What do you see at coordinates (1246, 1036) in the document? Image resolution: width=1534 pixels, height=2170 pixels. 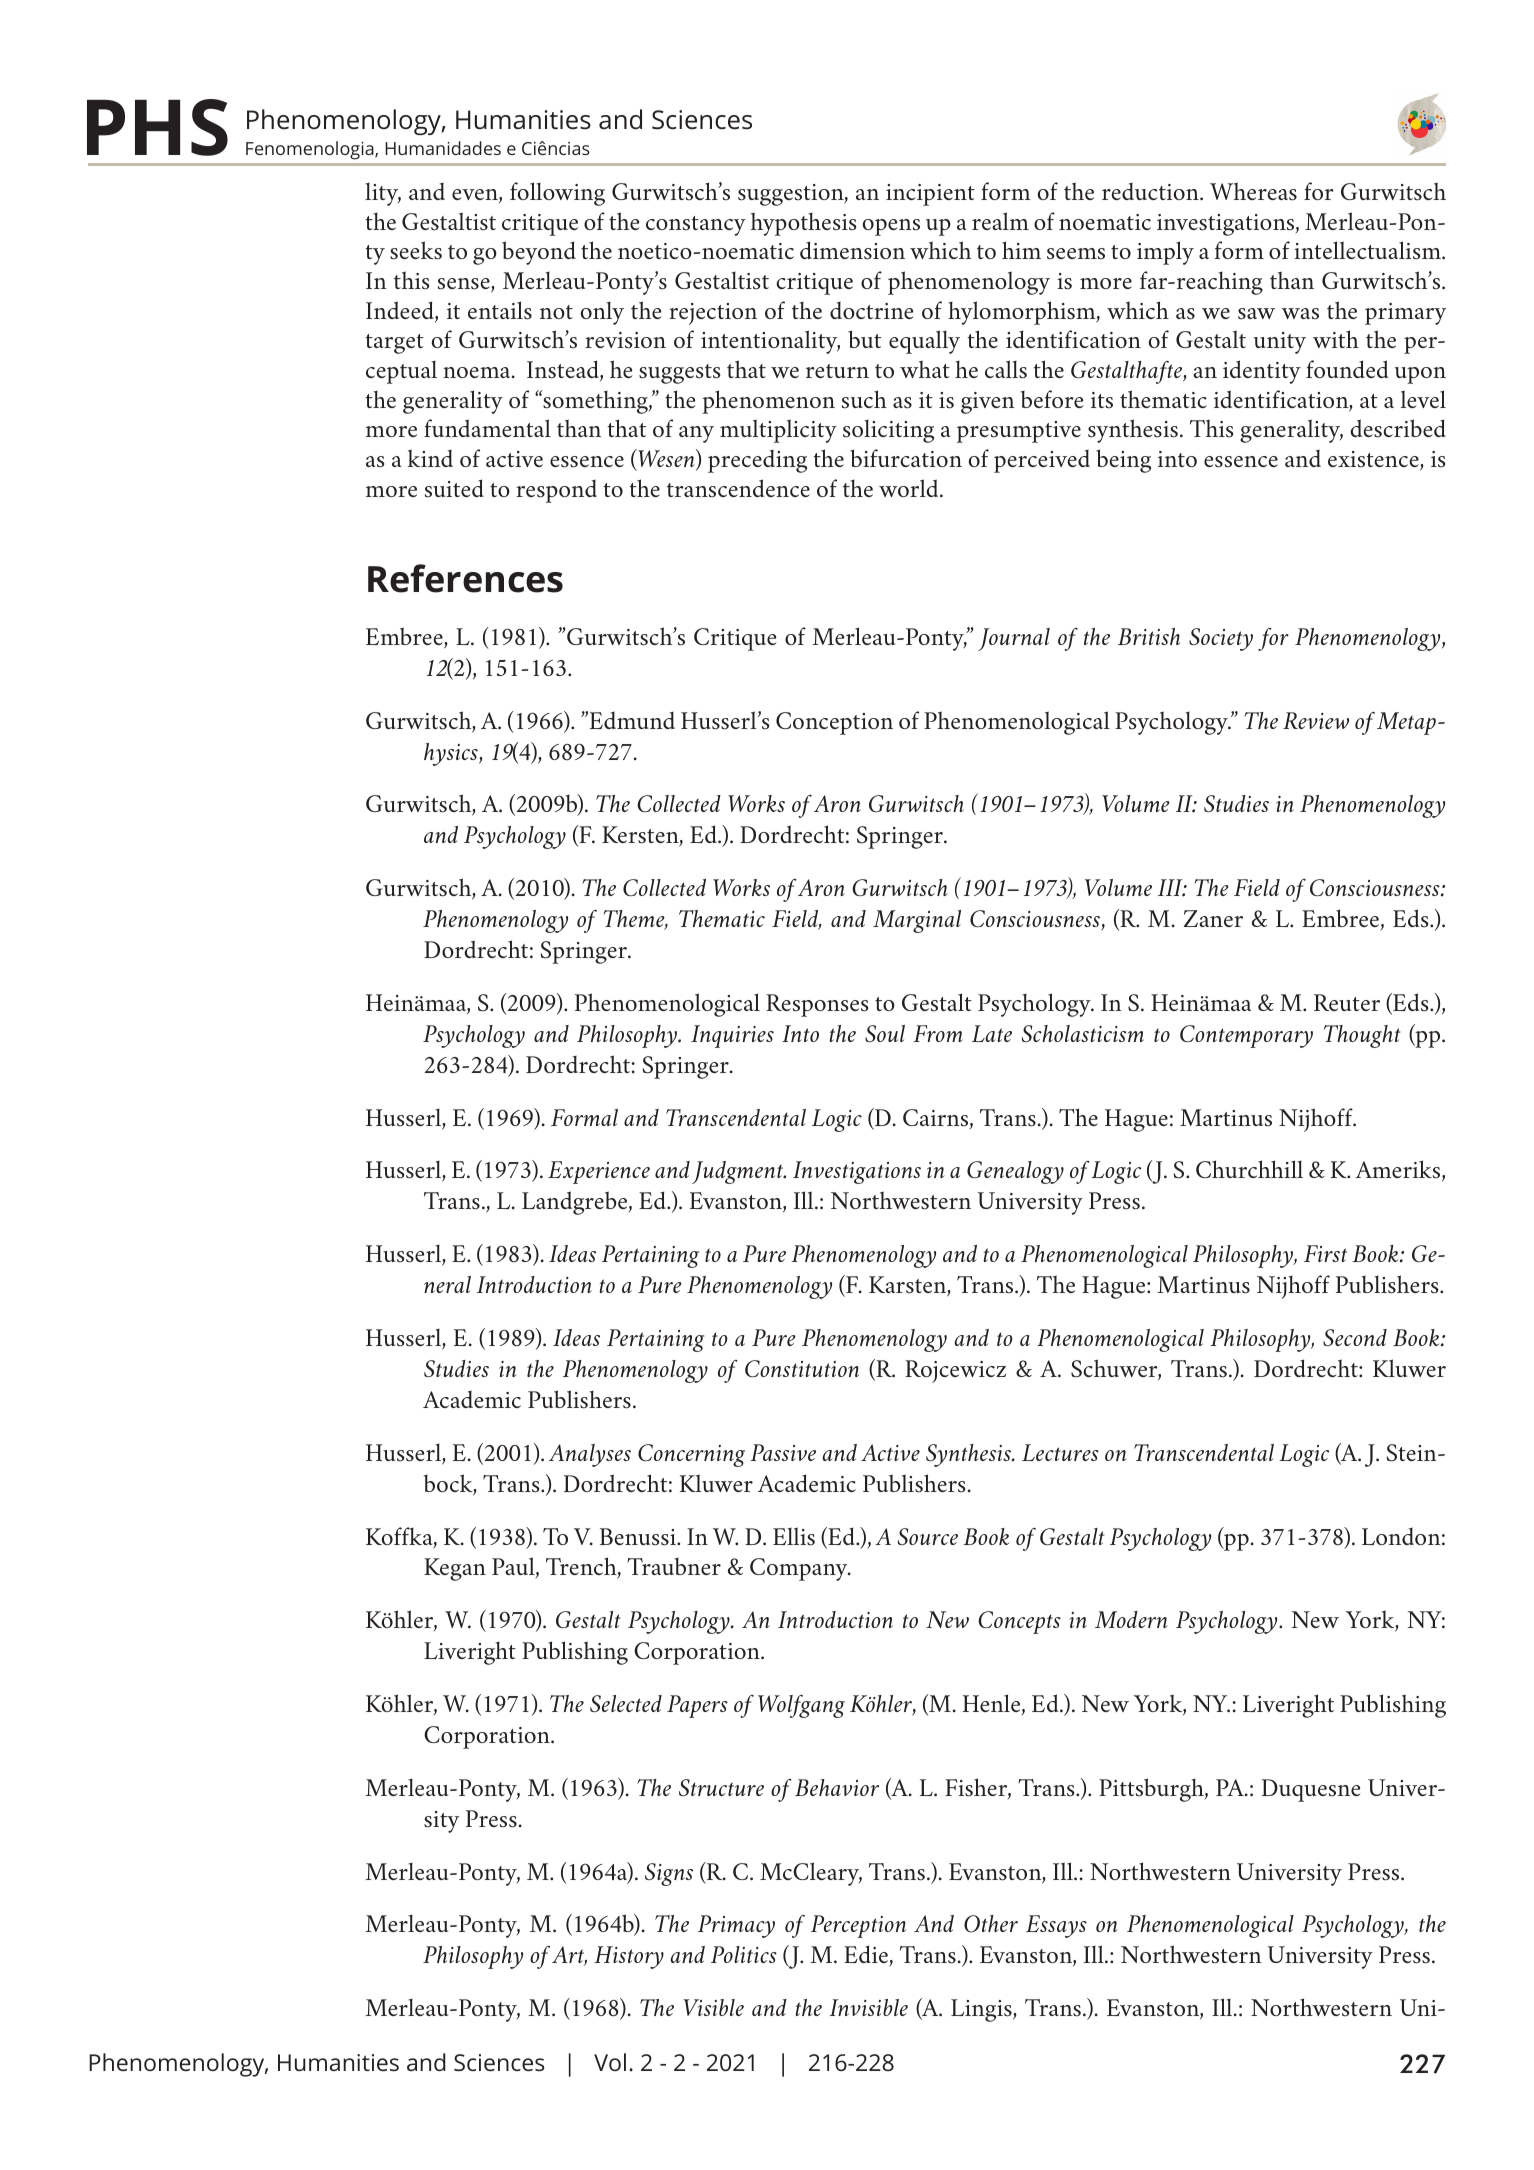 I see `Contemporary` at bounding box center [1246, 1036].
